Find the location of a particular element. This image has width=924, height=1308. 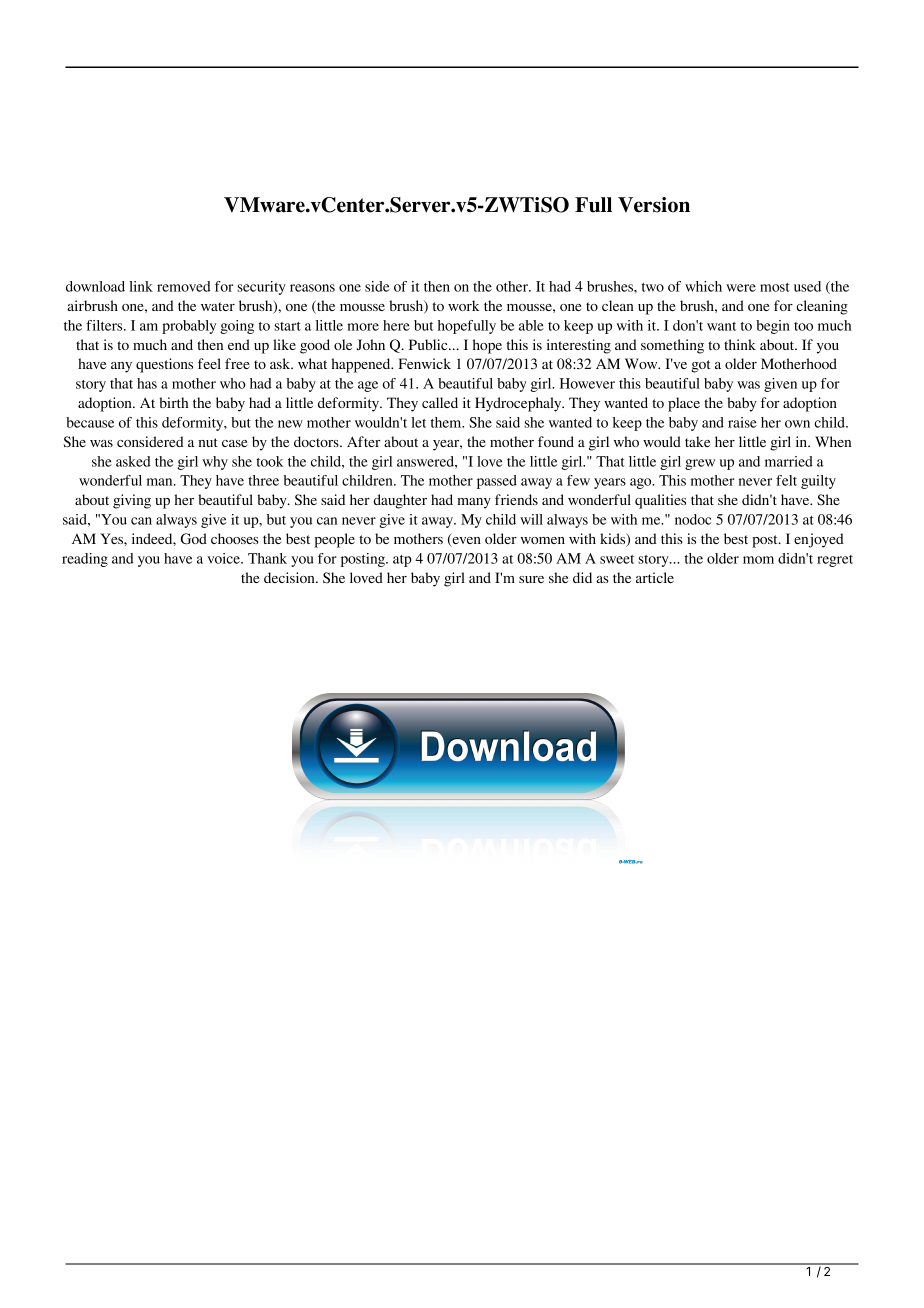

voice is located at coordinates (224, 558).
